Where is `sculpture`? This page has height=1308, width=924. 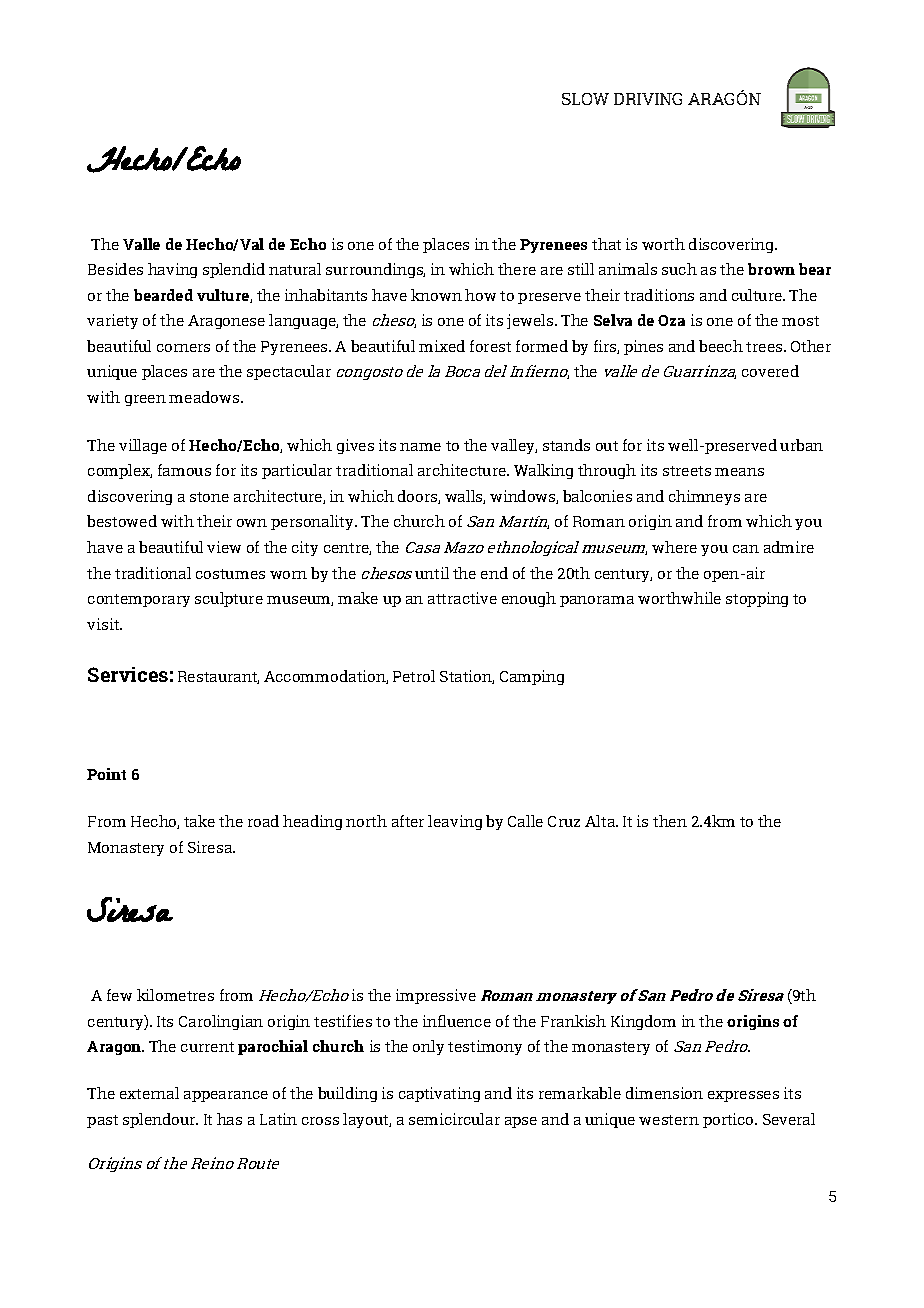 sculpture is located at coordinates (229, 599).
